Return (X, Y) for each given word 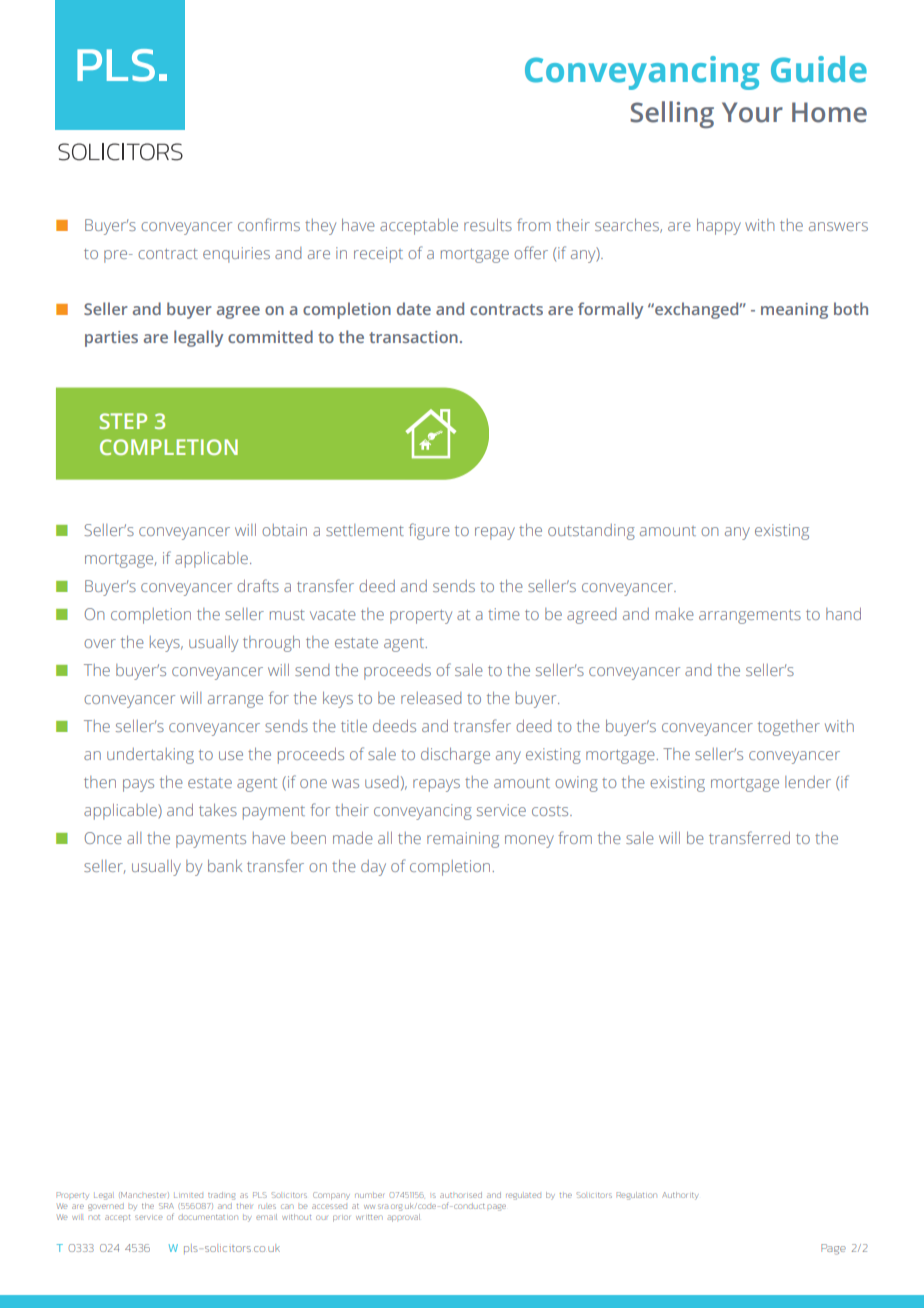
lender (808, 782)
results (488, 225)
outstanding (591, 532)
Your (752, 112)
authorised (461, 1195)
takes (218, 810)
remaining (463, 840)
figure (429, 531)
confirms (269, 224)
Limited (188, 1195)
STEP (123, 421)
